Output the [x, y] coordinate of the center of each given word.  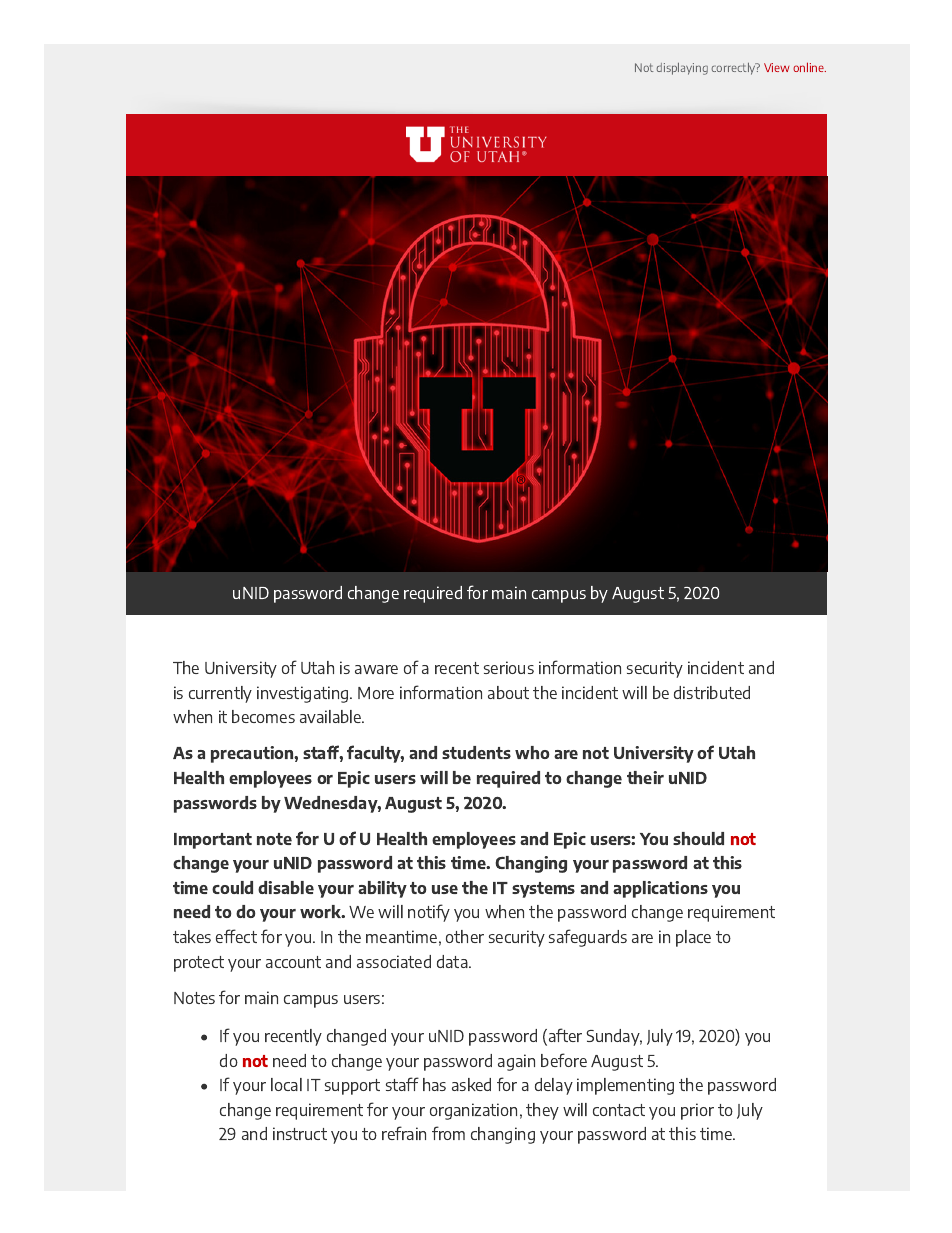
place [693, 938]
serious [509, 667]
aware [376, 669]
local [286, 1084]
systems [543, 890]
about [508, 692]
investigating [304, 694]
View [776, 67]
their [645, 777]
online [809, 67]
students [476, 752]
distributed [712, 692]
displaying [682, 69]
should [698, 838]
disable [286, 887]
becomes [263, 716]
